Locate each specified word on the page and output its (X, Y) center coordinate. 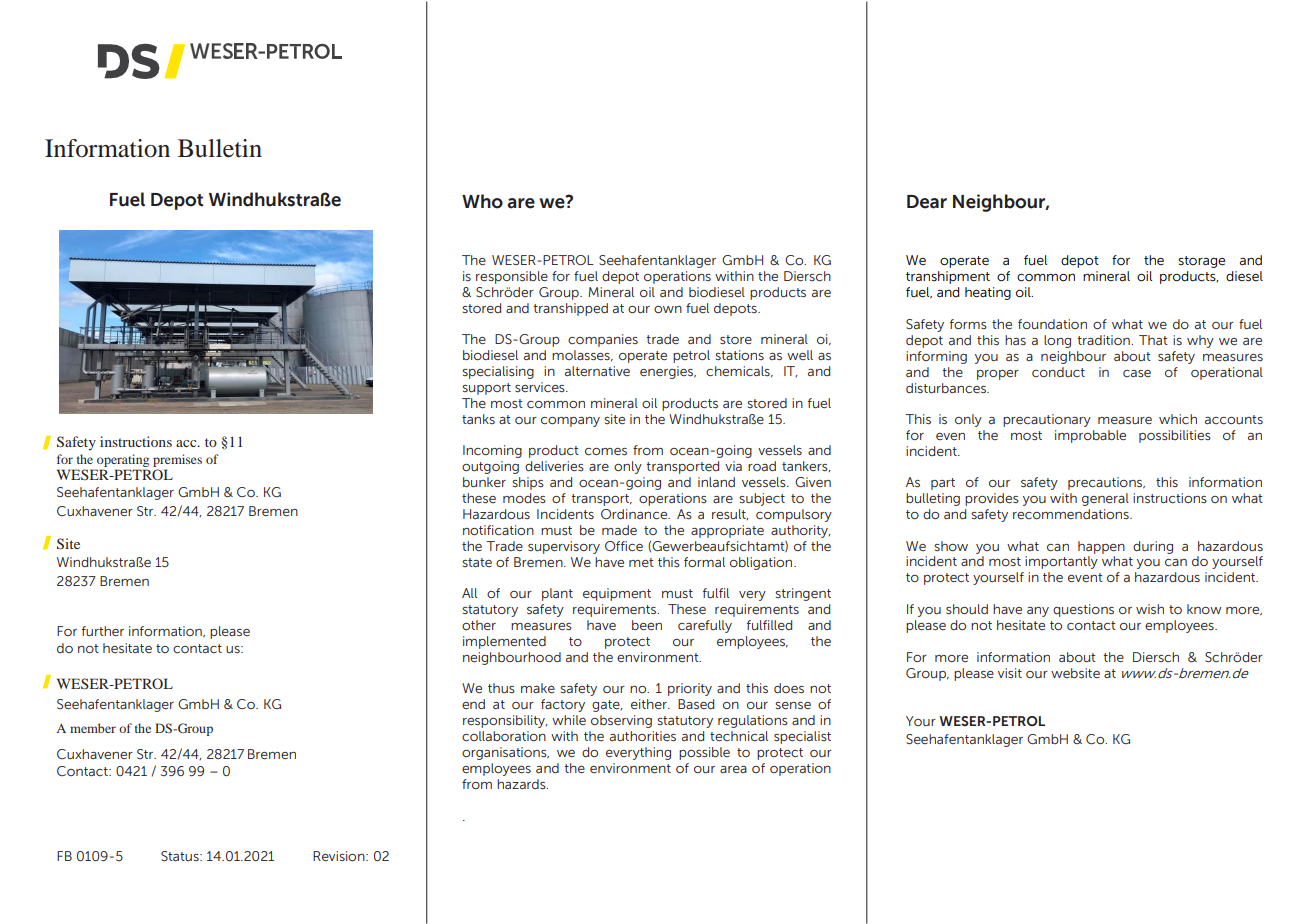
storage (1201, 262)
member (93, 728)
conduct (1058, 372)
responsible (512, 277)
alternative (597, 371)
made (619, 530)
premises (177, 462)
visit (1010, 673)
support (486, 389)
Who (482, 201)
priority (690, 689)
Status (181, 856)
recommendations (1072, 514)
